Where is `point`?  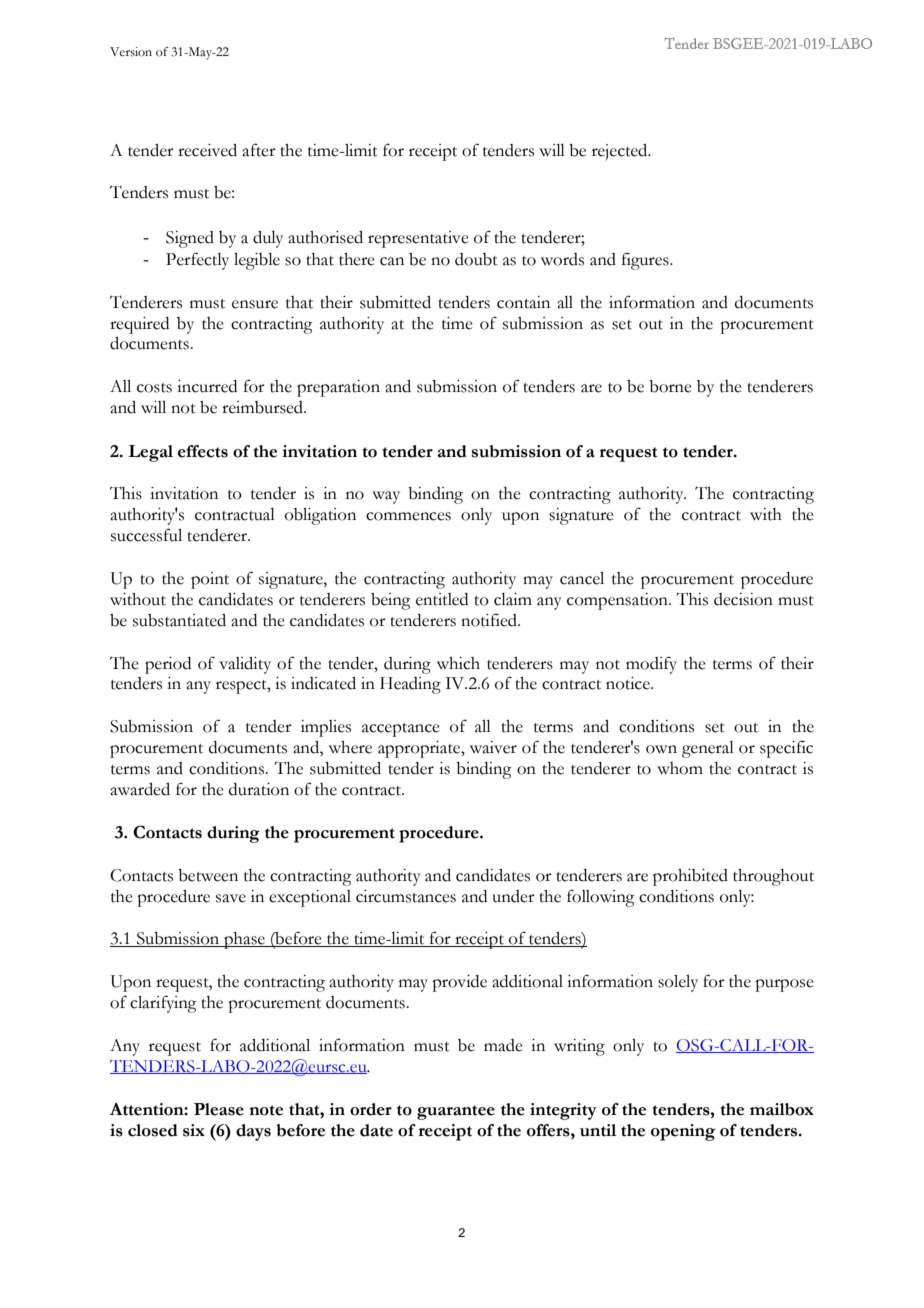 point is located at coordinates (210, 580).
